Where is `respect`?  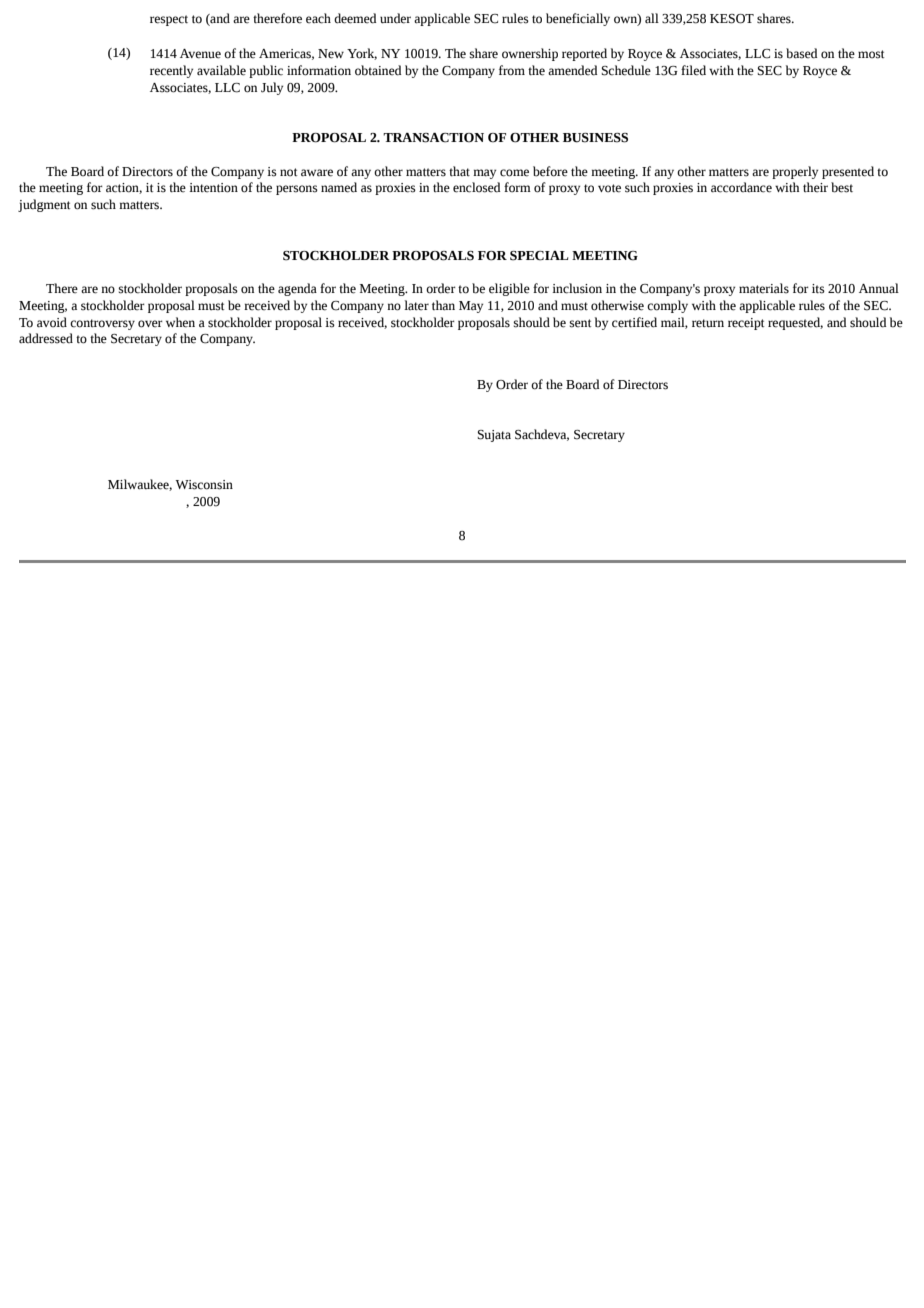
respect is located at coordinates (169, 20).
